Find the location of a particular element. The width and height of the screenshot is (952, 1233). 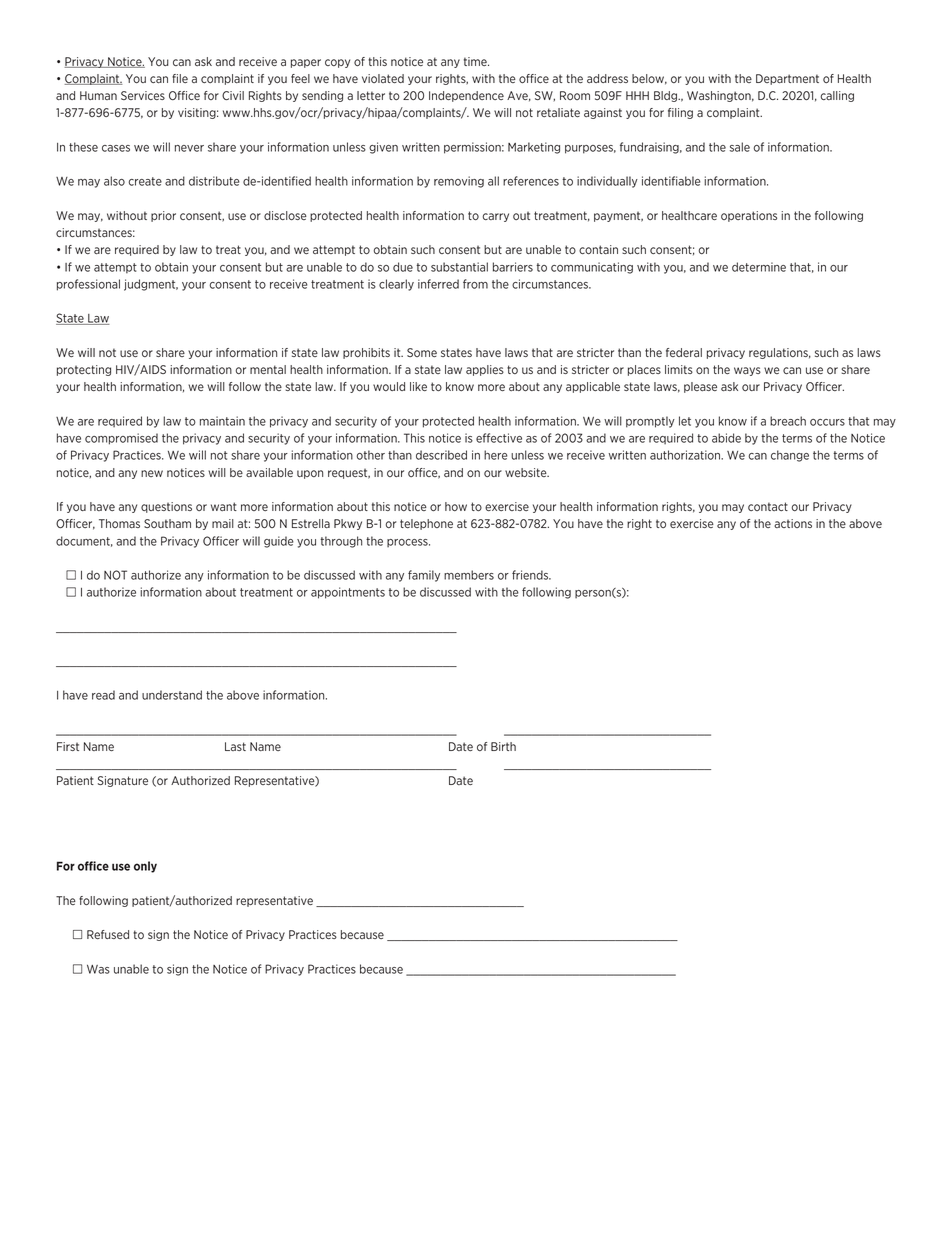

friends is located at coordinates (531, 575).
